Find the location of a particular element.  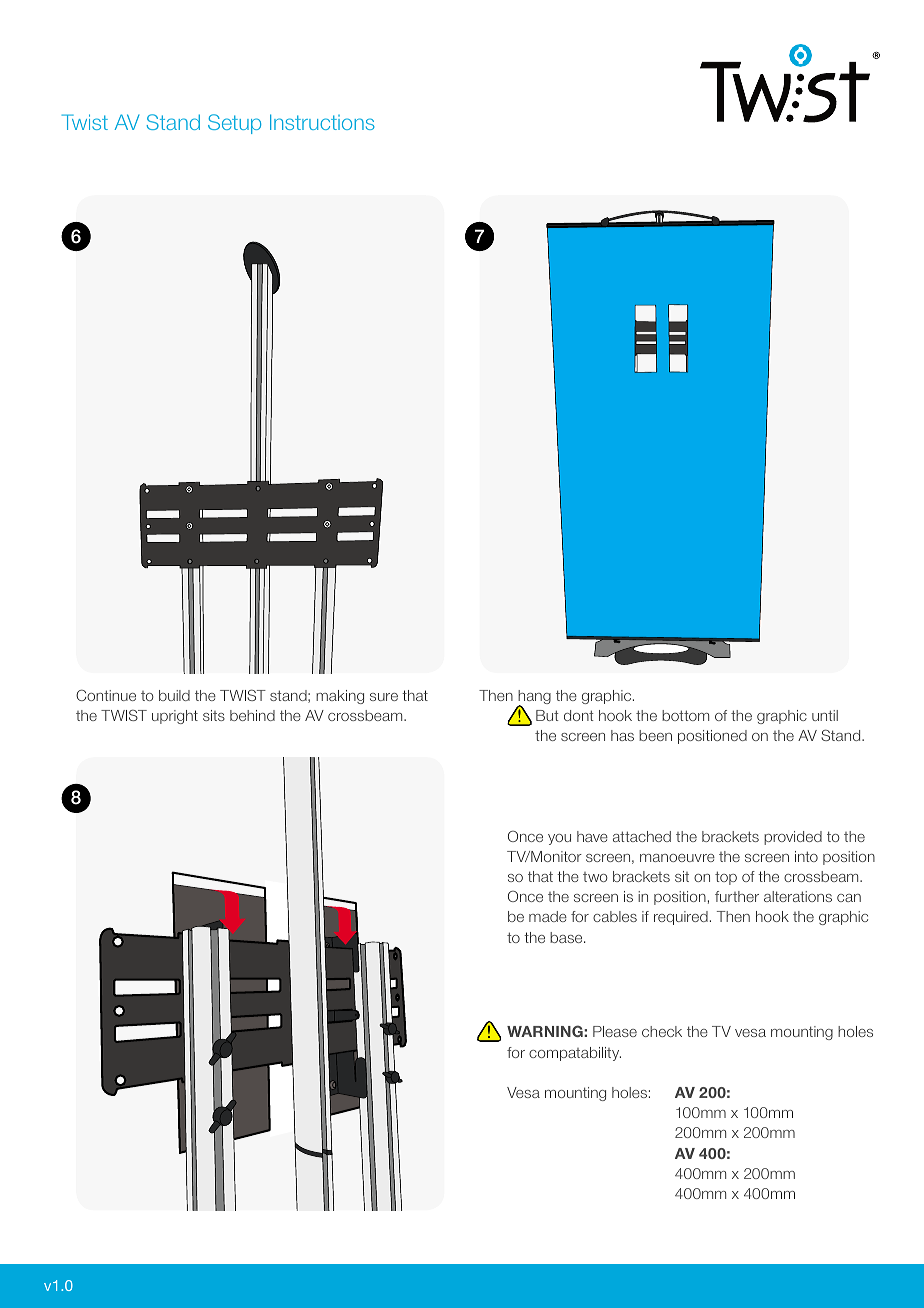

Instructions is located at coordinates (322, 122).
